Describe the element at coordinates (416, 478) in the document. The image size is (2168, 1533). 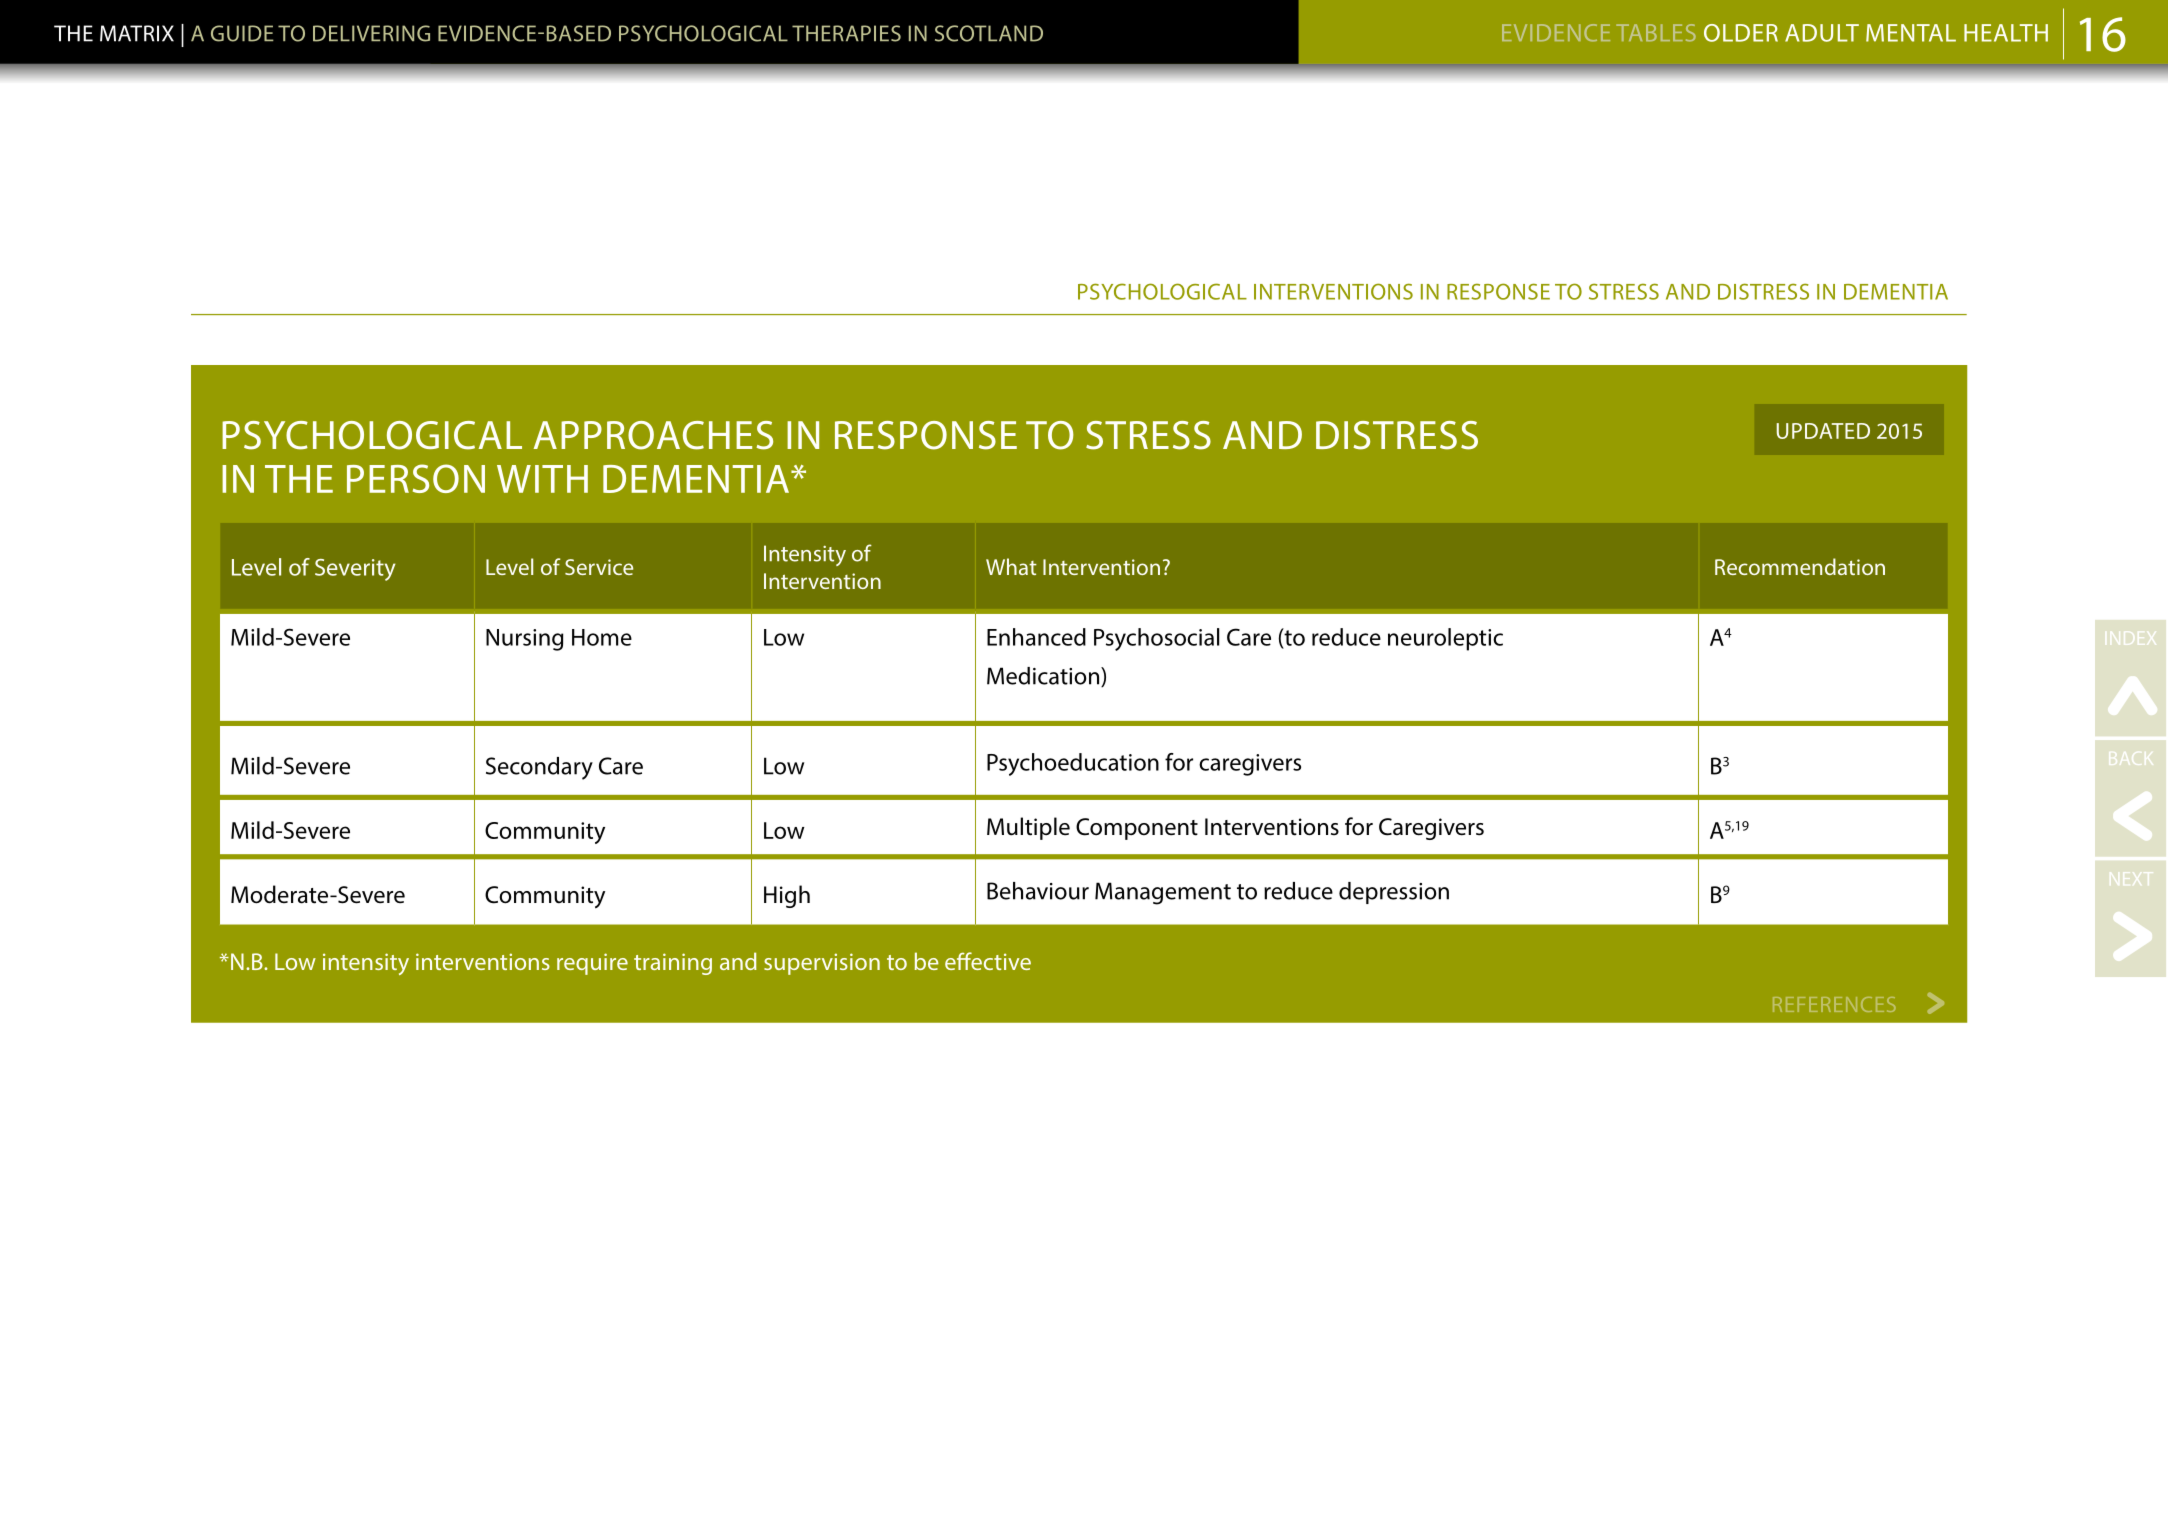
I see `PERSON` at that location.
